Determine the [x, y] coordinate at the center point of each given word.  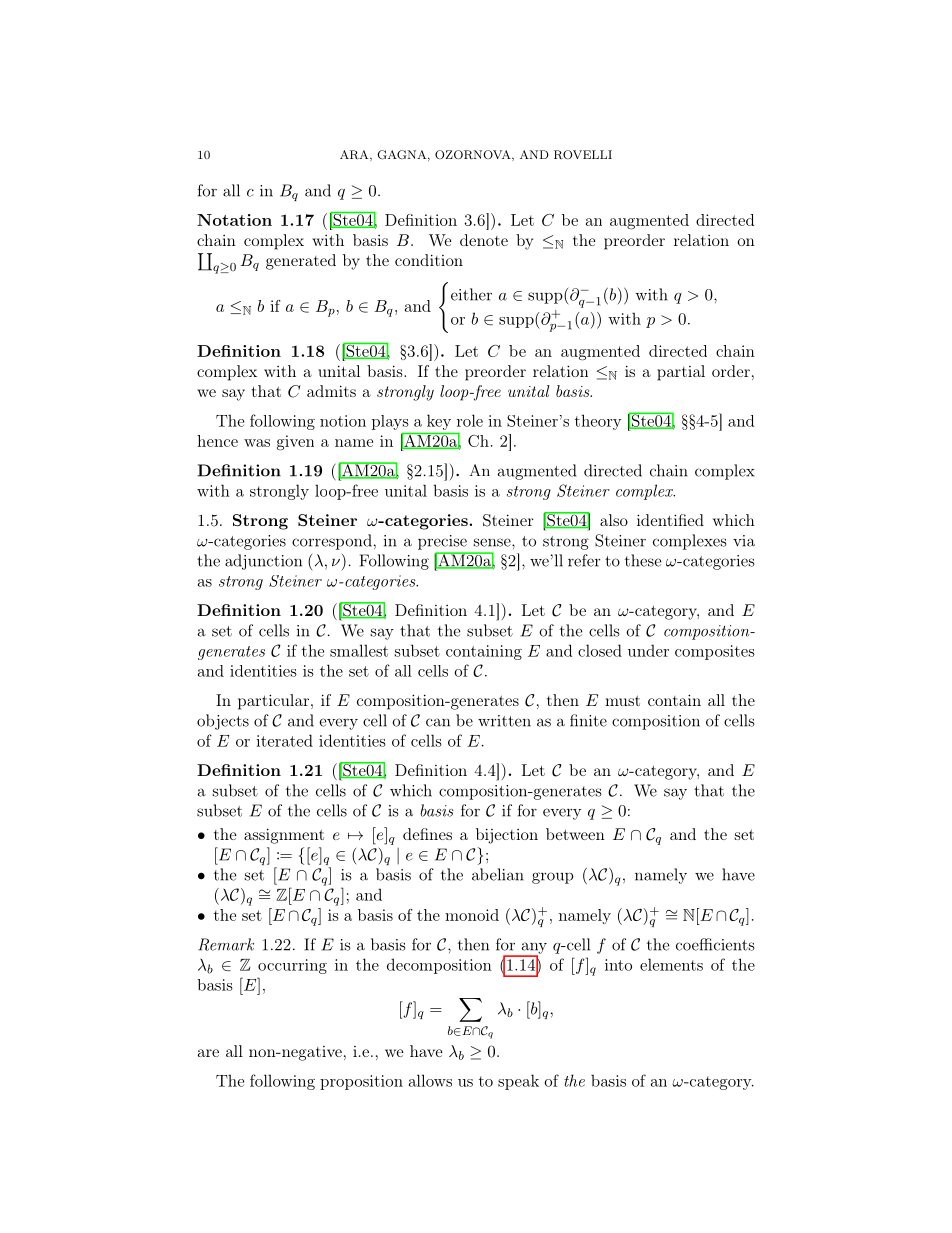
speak [518, 1082]
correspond [332, 542]
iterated [284, 740]
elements [671, 964]
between [575, 834]
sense [493, 542]
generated [301, 262]
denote [484, 240]
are [208, 1053]
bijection [507, 836]
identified [670, 520]
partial [681, 373]
